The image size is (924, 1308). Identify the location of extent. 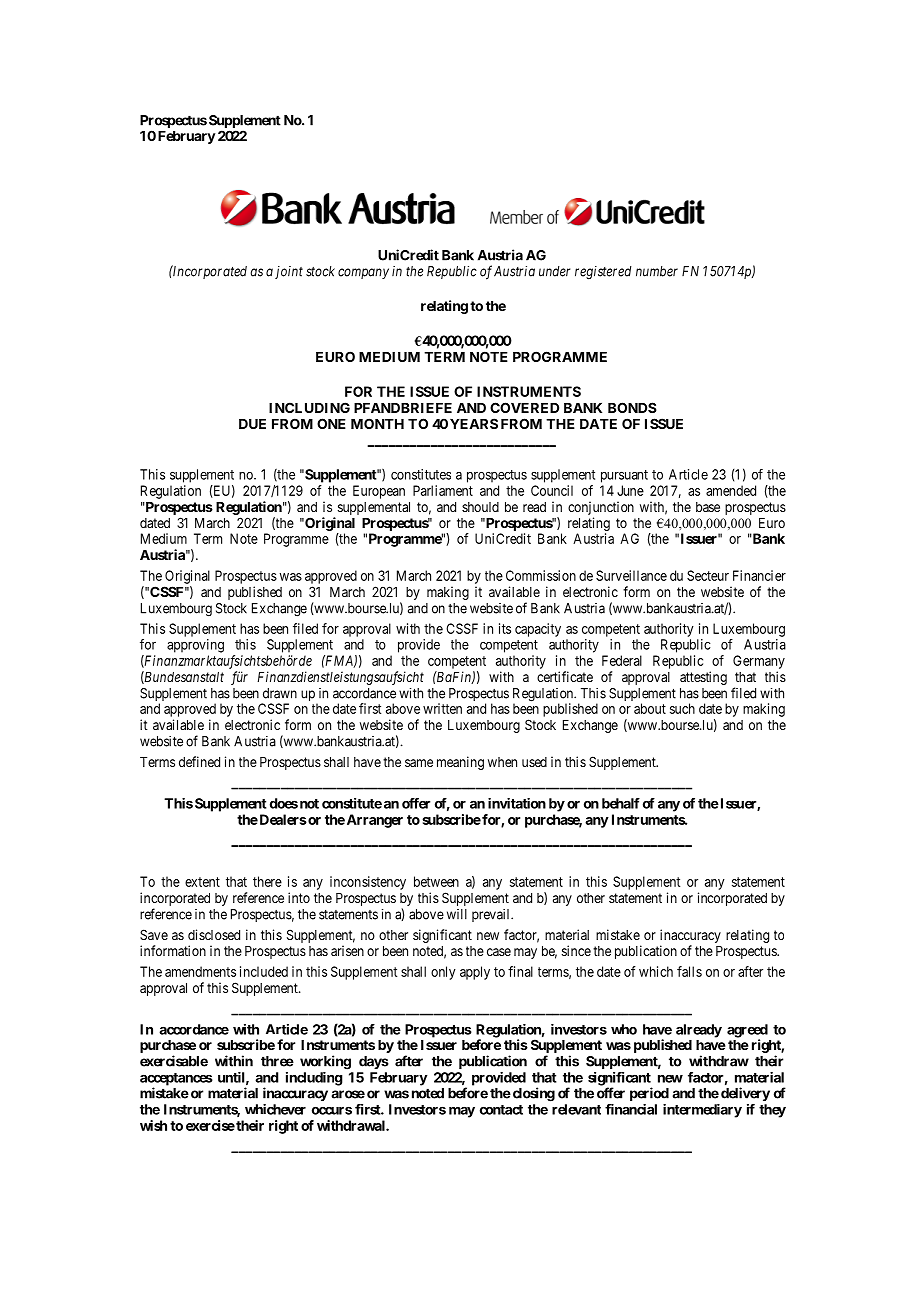
(202, 882).
